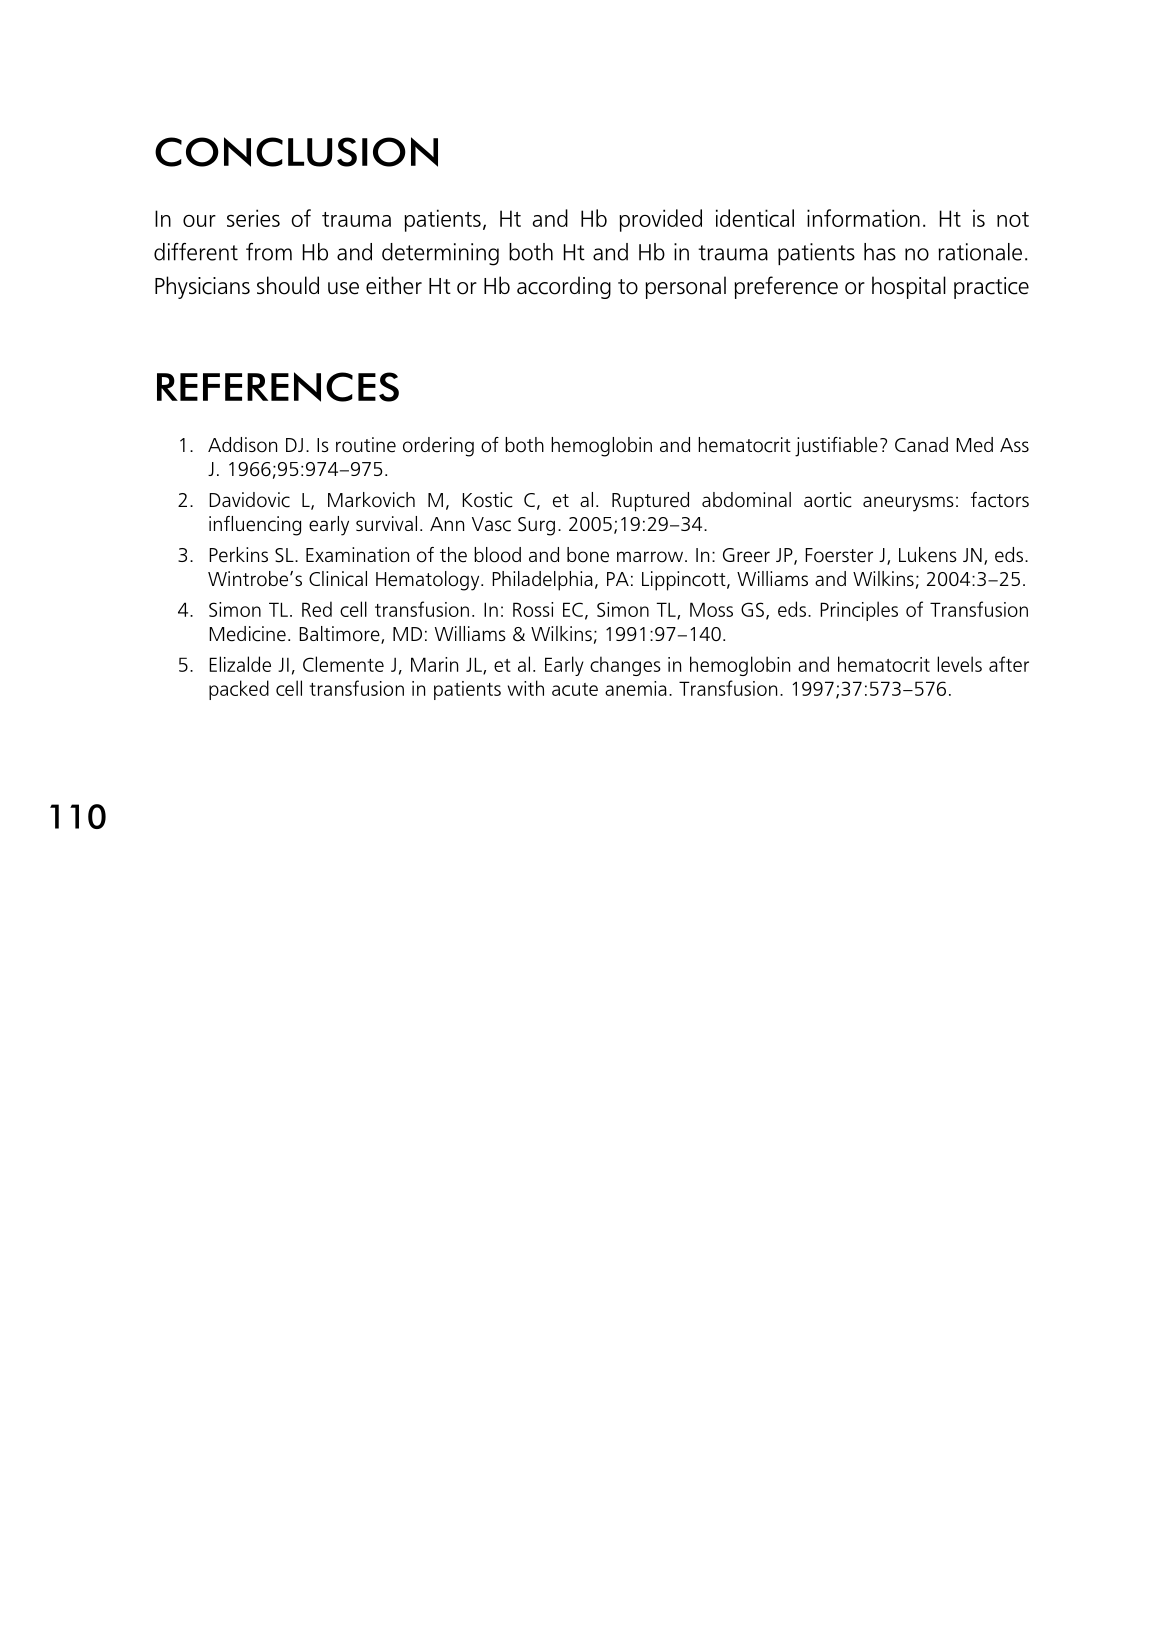 The height and width of the page is (1637, 1159). I want to click on information, so click(863, 218).
